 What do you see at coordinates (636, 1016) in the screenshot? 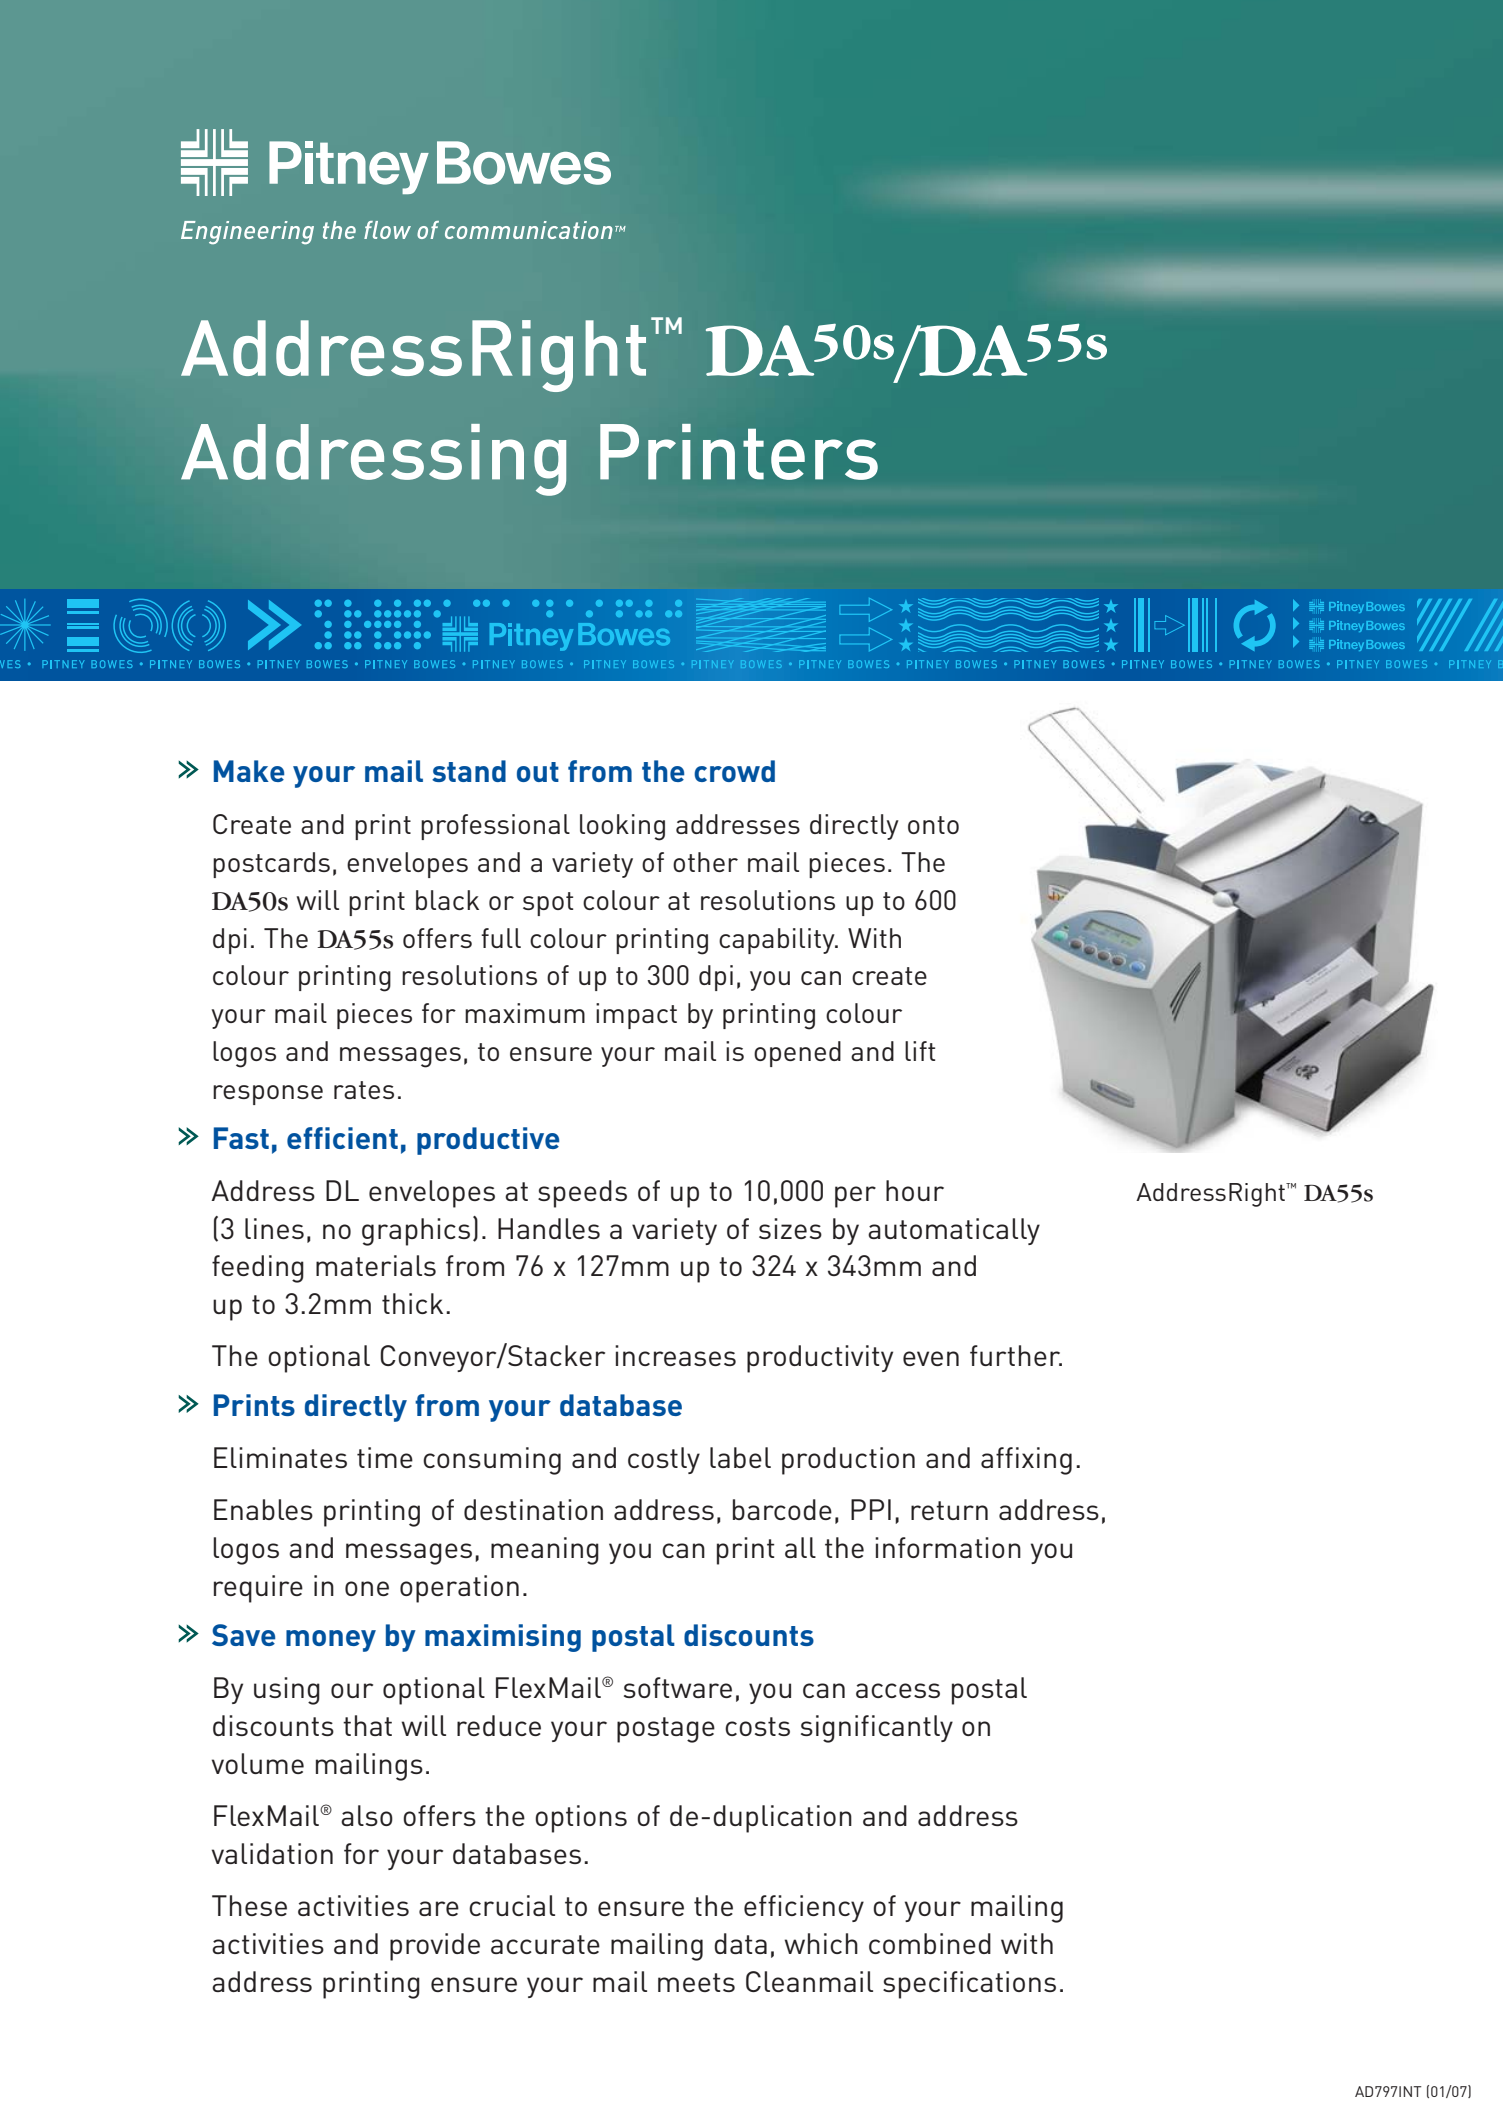
I see `impact` at bounding box center [636, 1016].
